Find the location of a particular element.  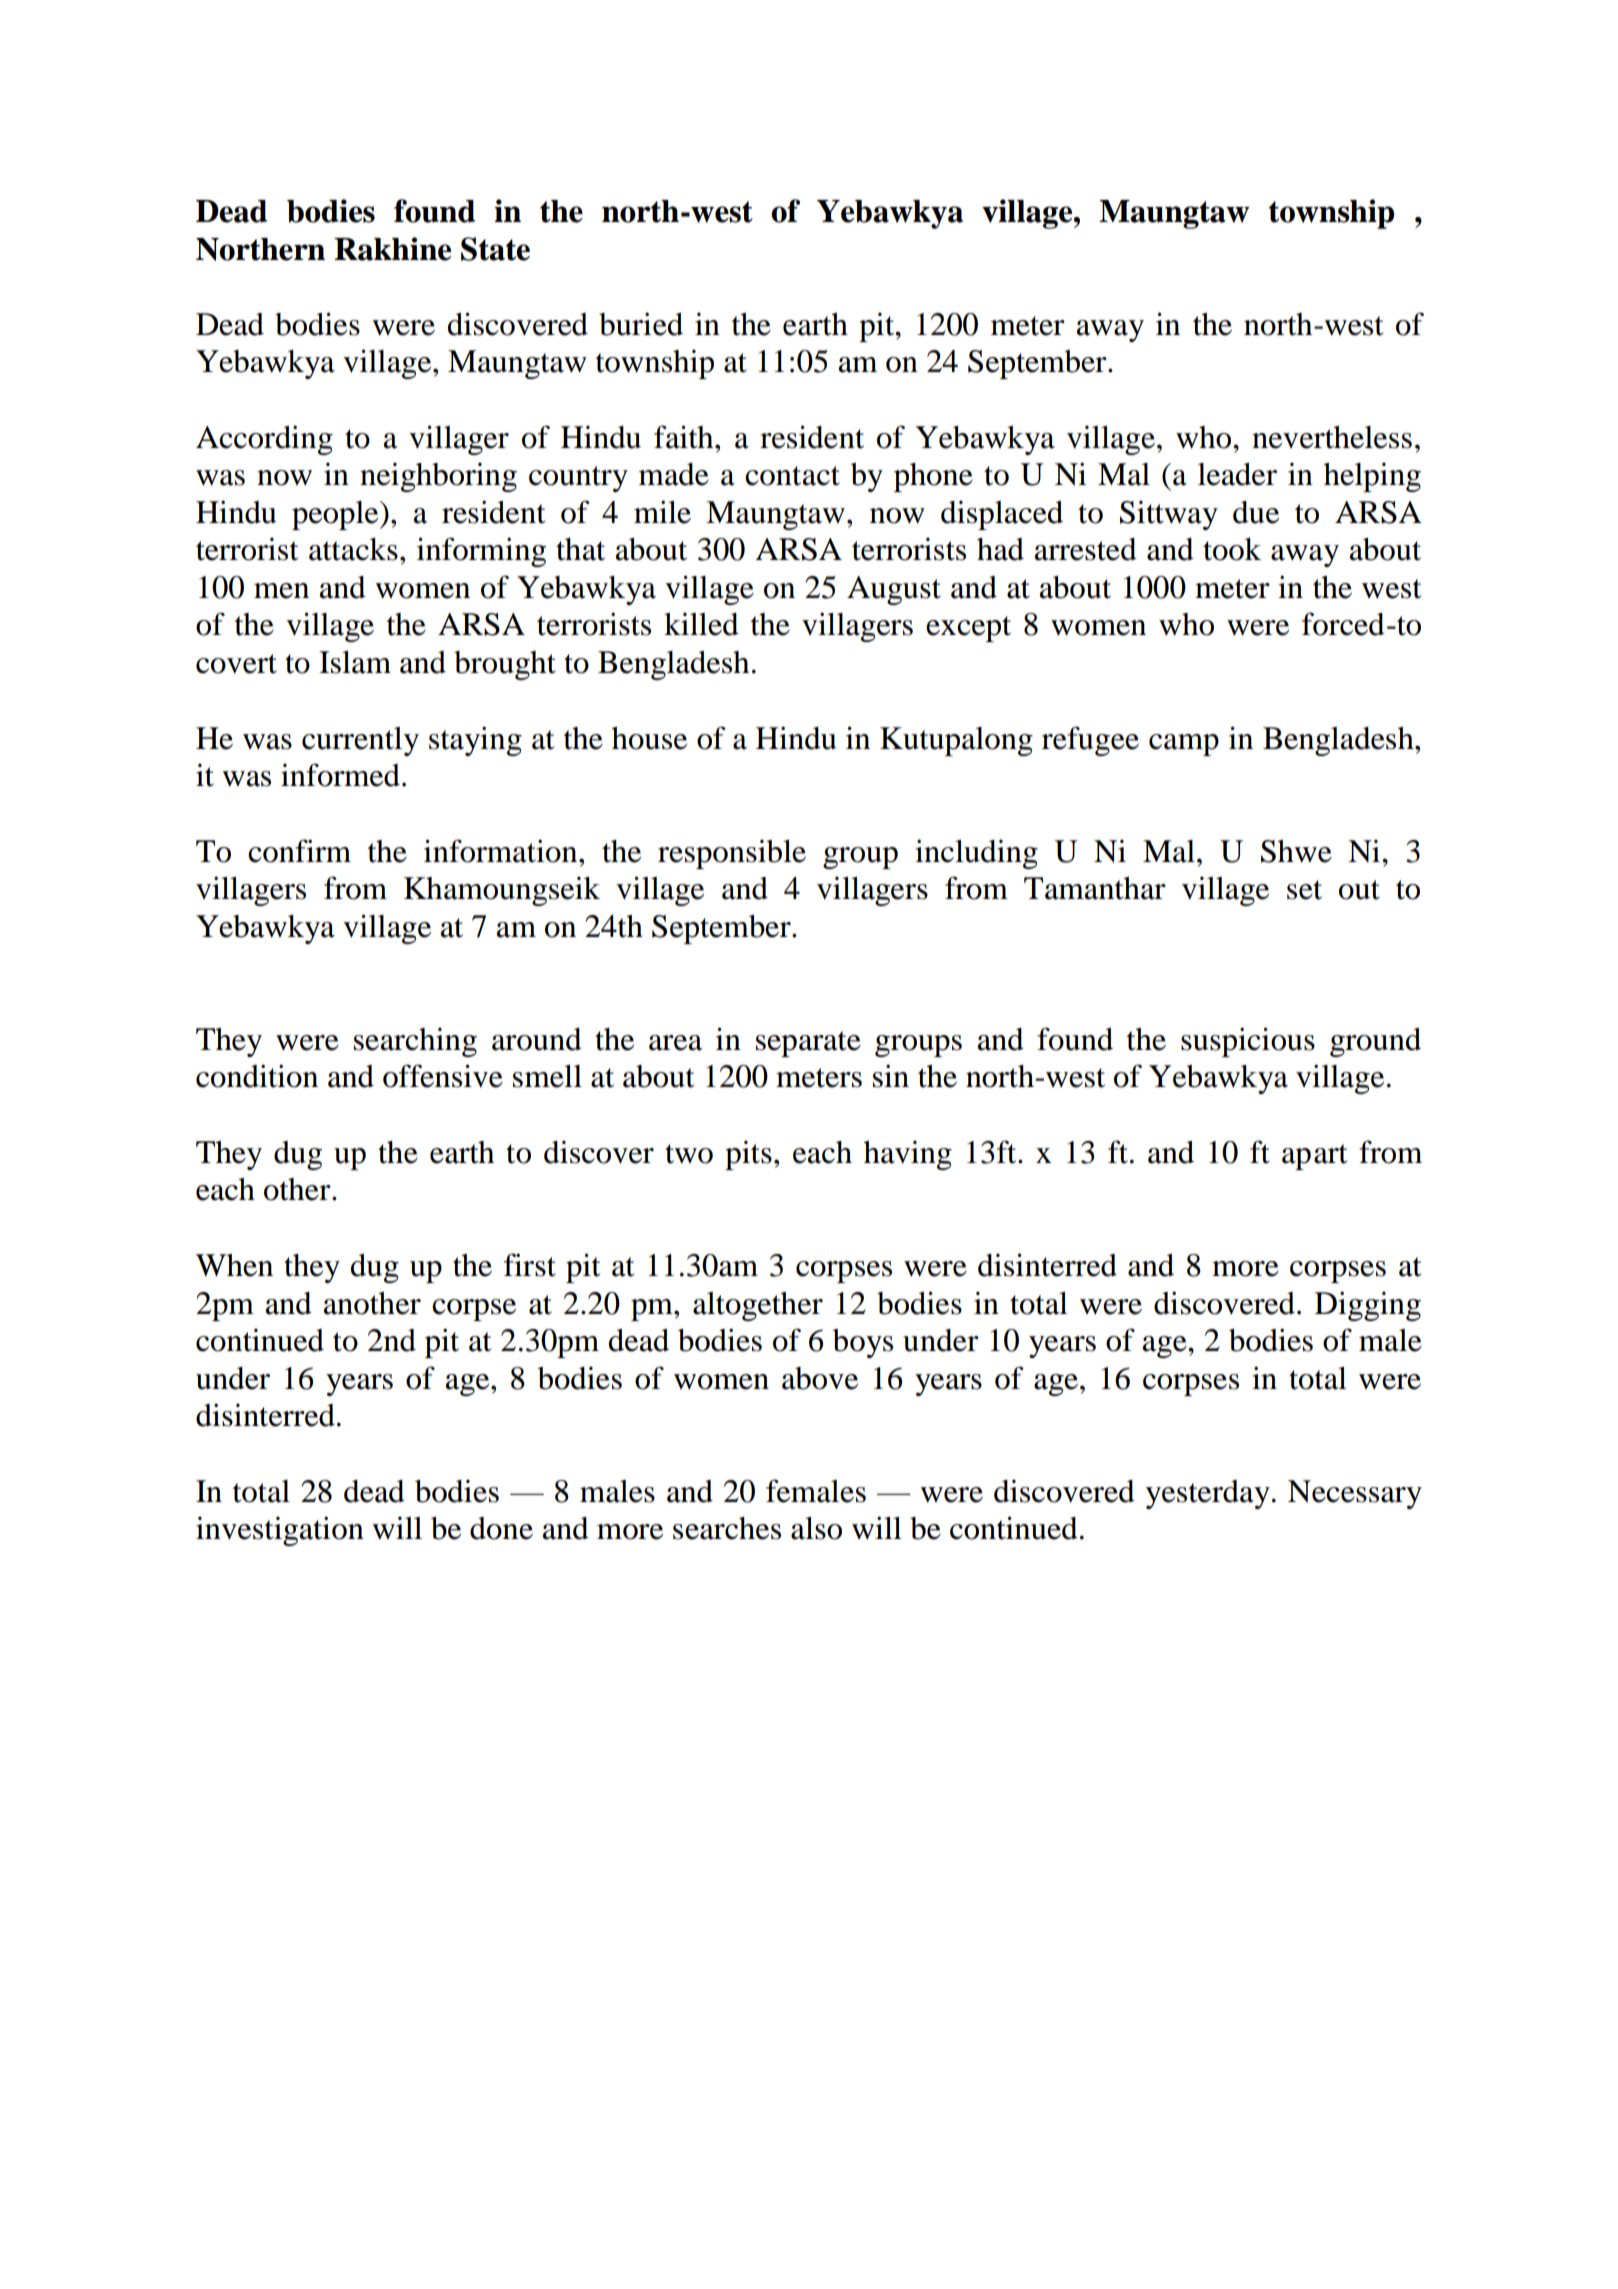

offensive is located at coordinates (443, 1076).
